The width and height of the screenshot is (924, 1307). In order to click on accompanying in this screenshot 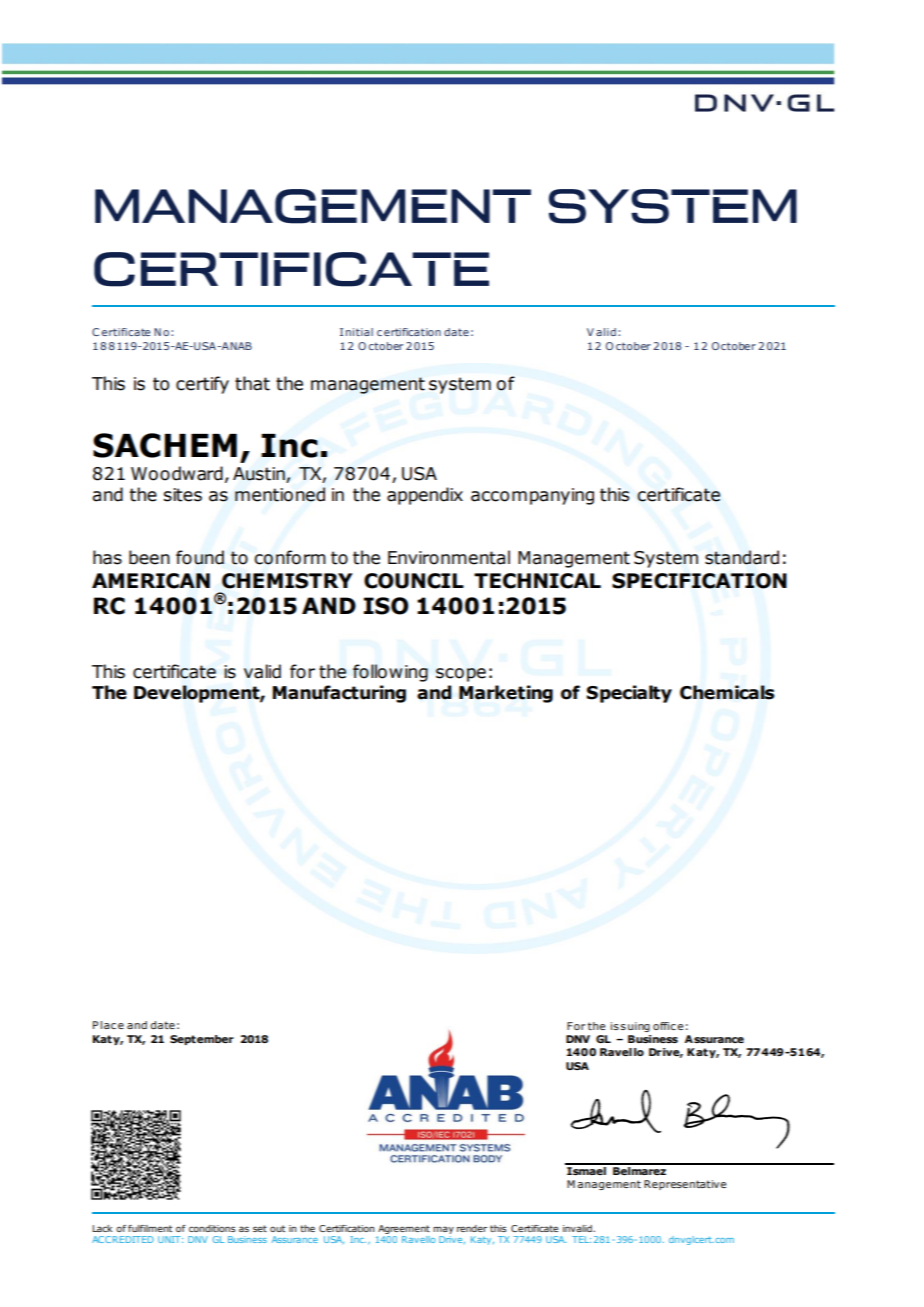, I will do `click(532, 496)`.
